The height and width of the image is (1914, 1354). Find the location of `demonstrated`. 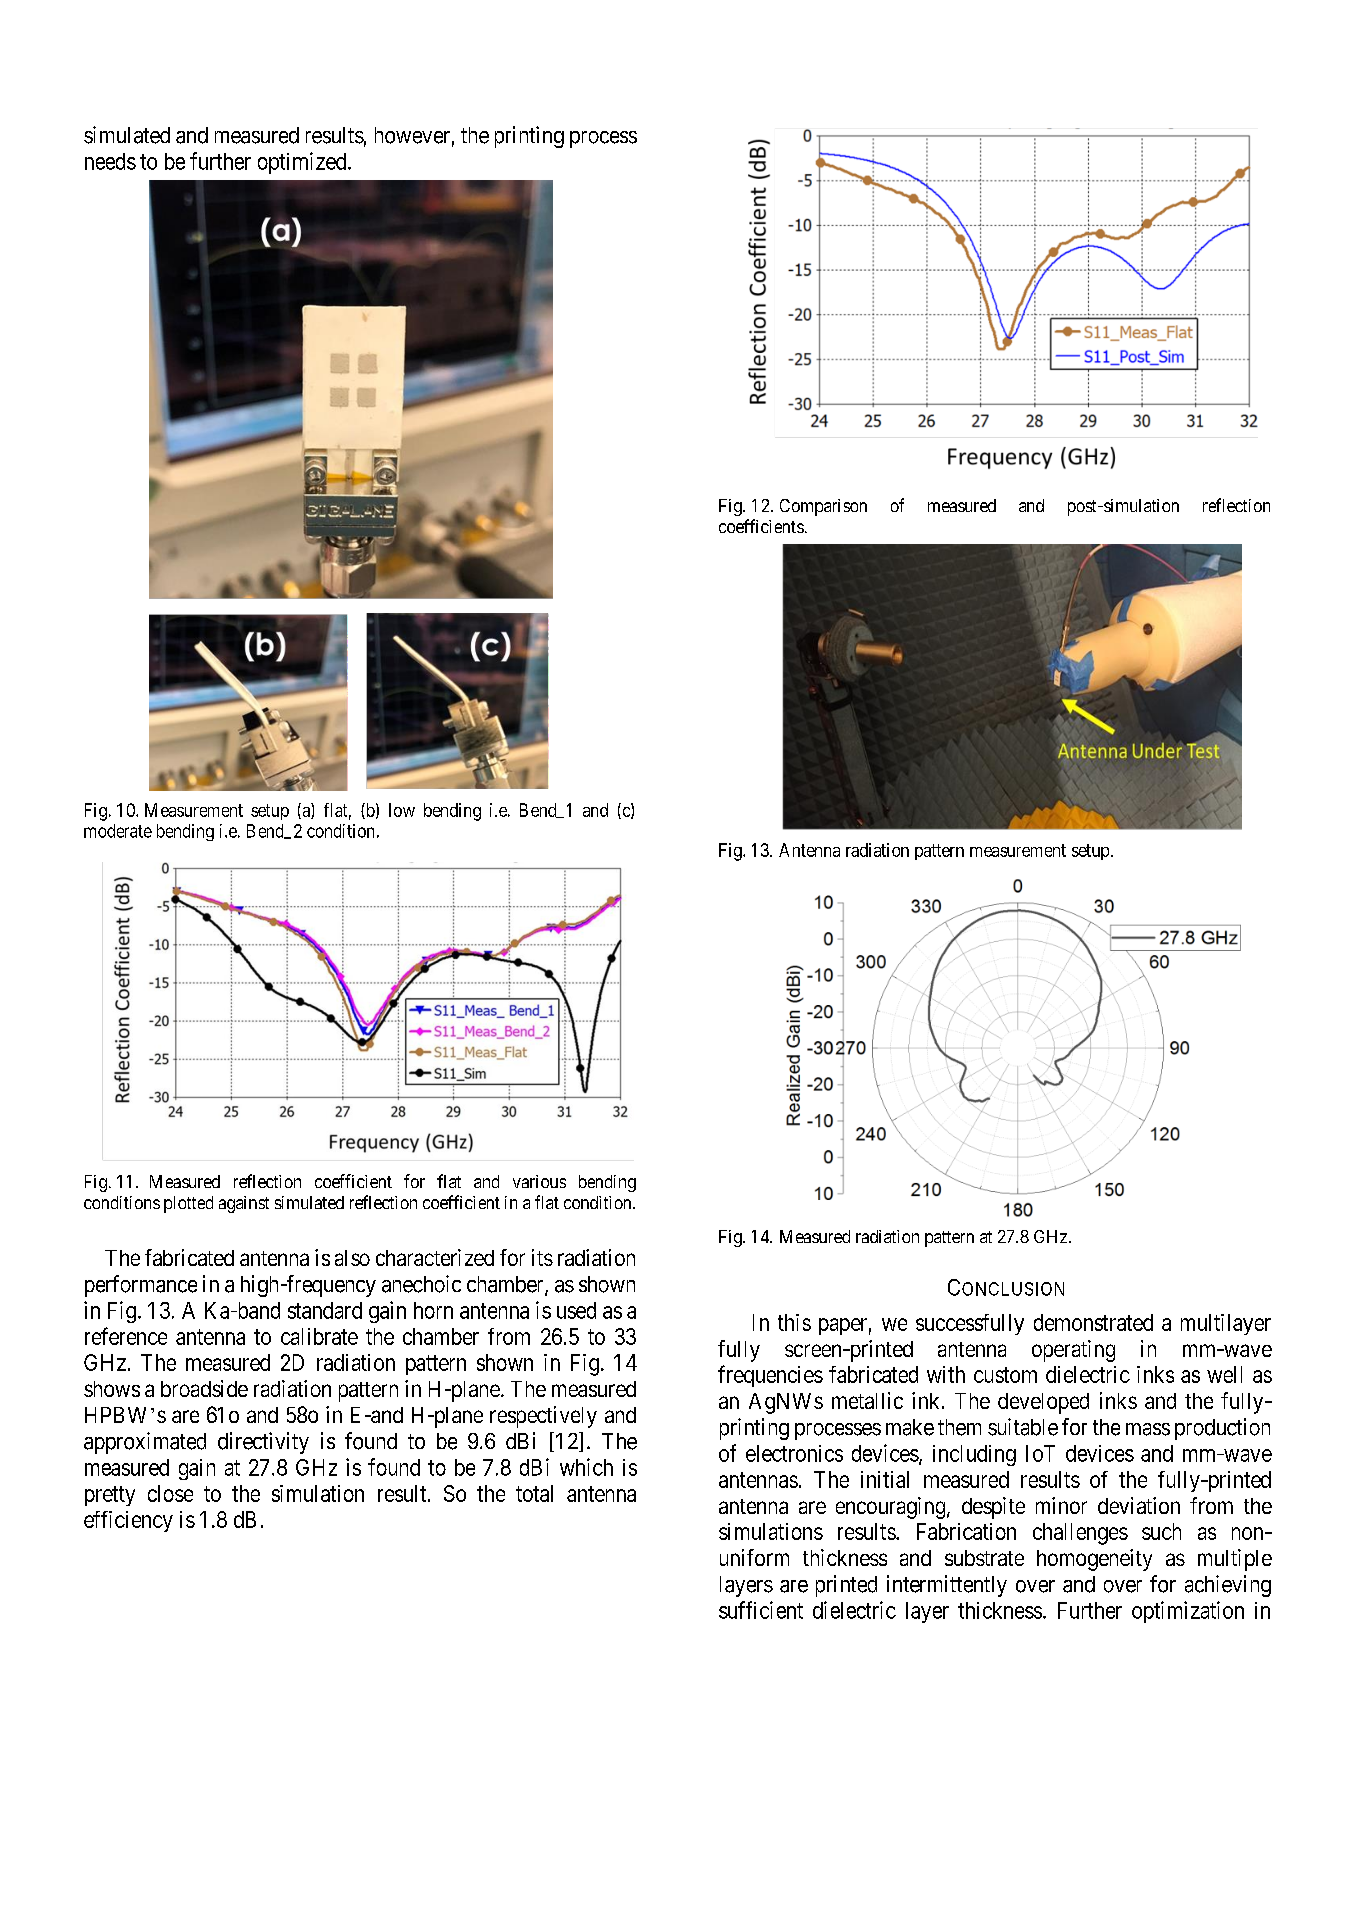

demonstrated is located at coordinates (1093, 1322).
